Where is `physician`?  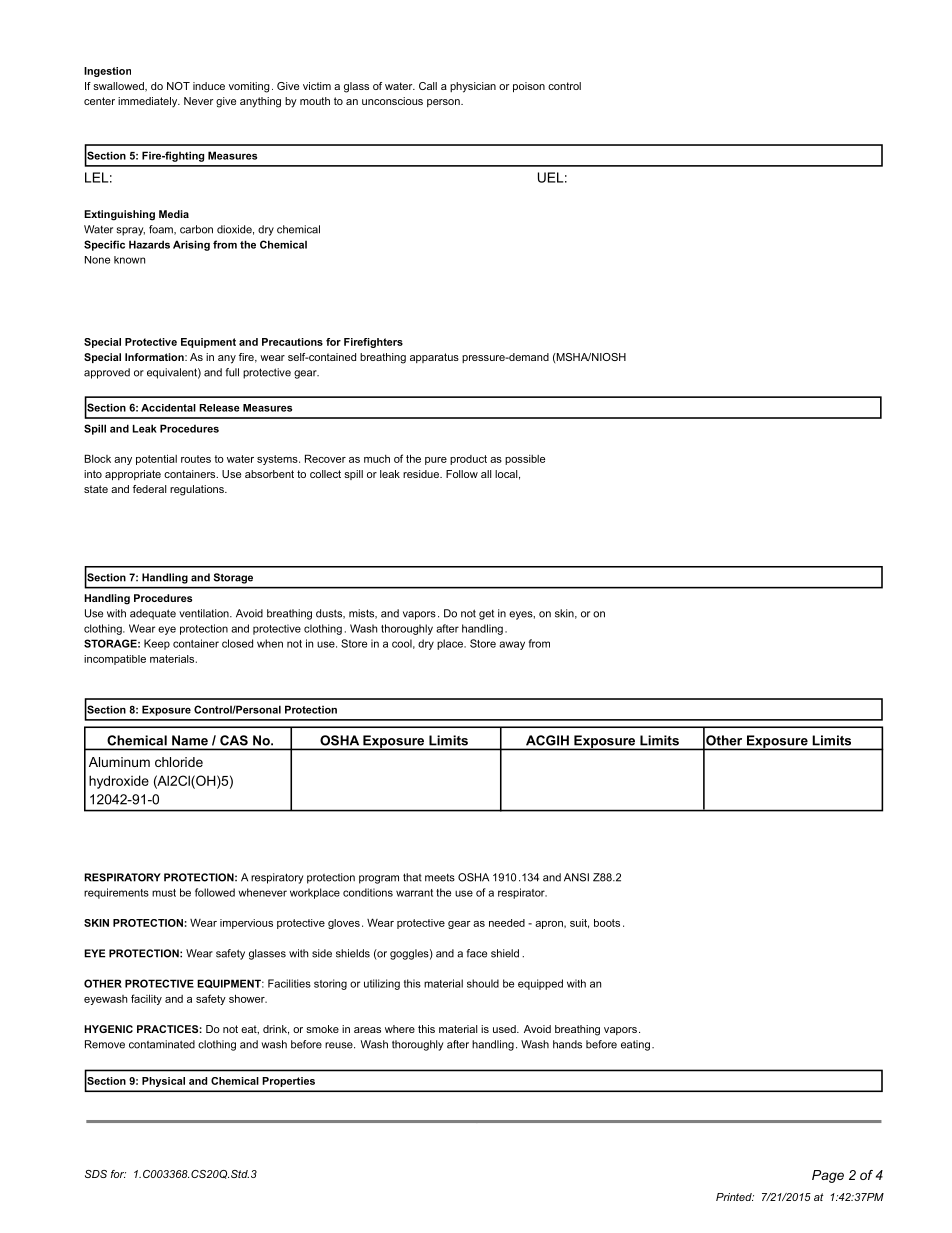
physician is located at coordinates (473, 87).
